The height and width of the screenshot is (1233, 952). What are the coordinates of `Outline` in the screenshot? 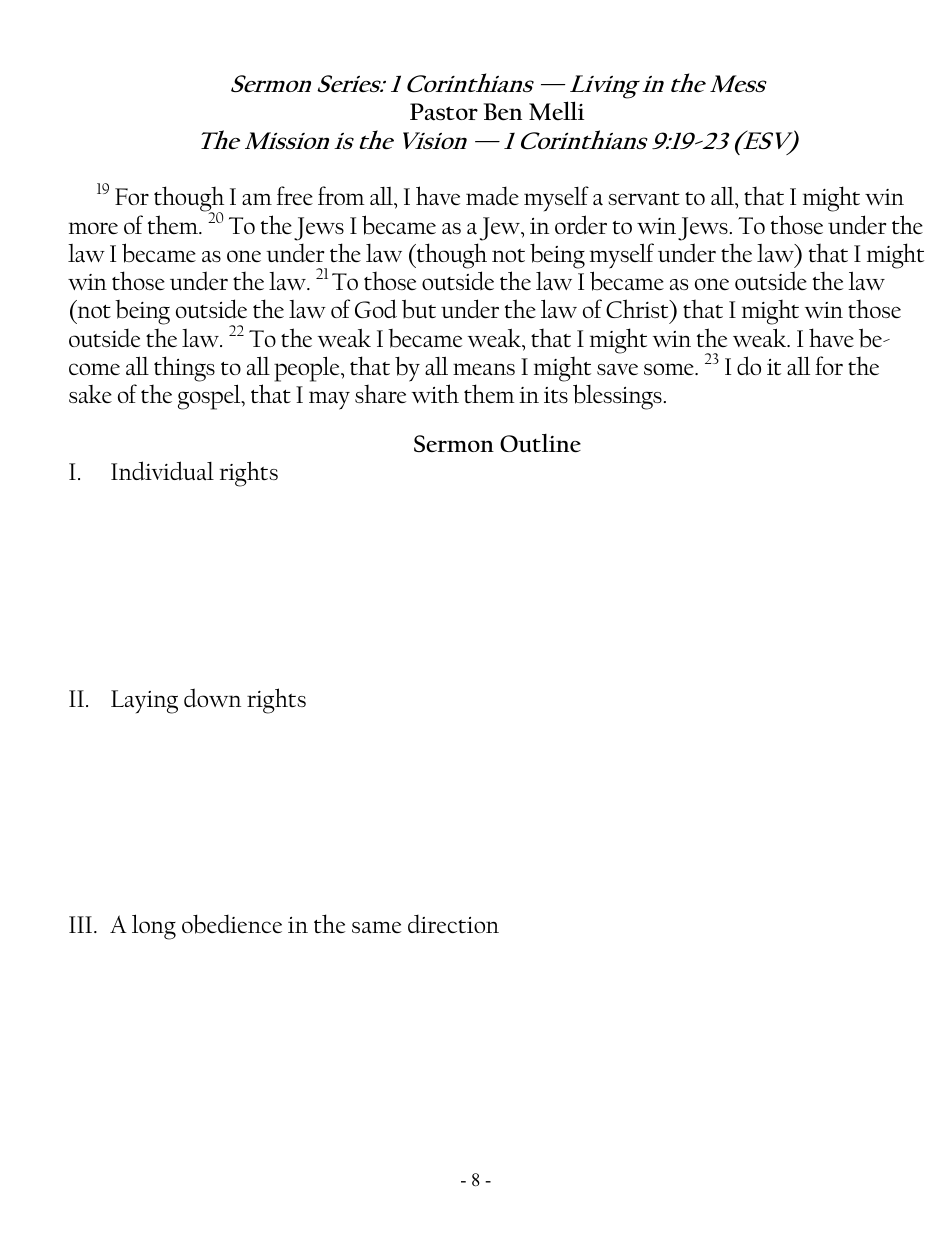 It's located at (540, 443).
